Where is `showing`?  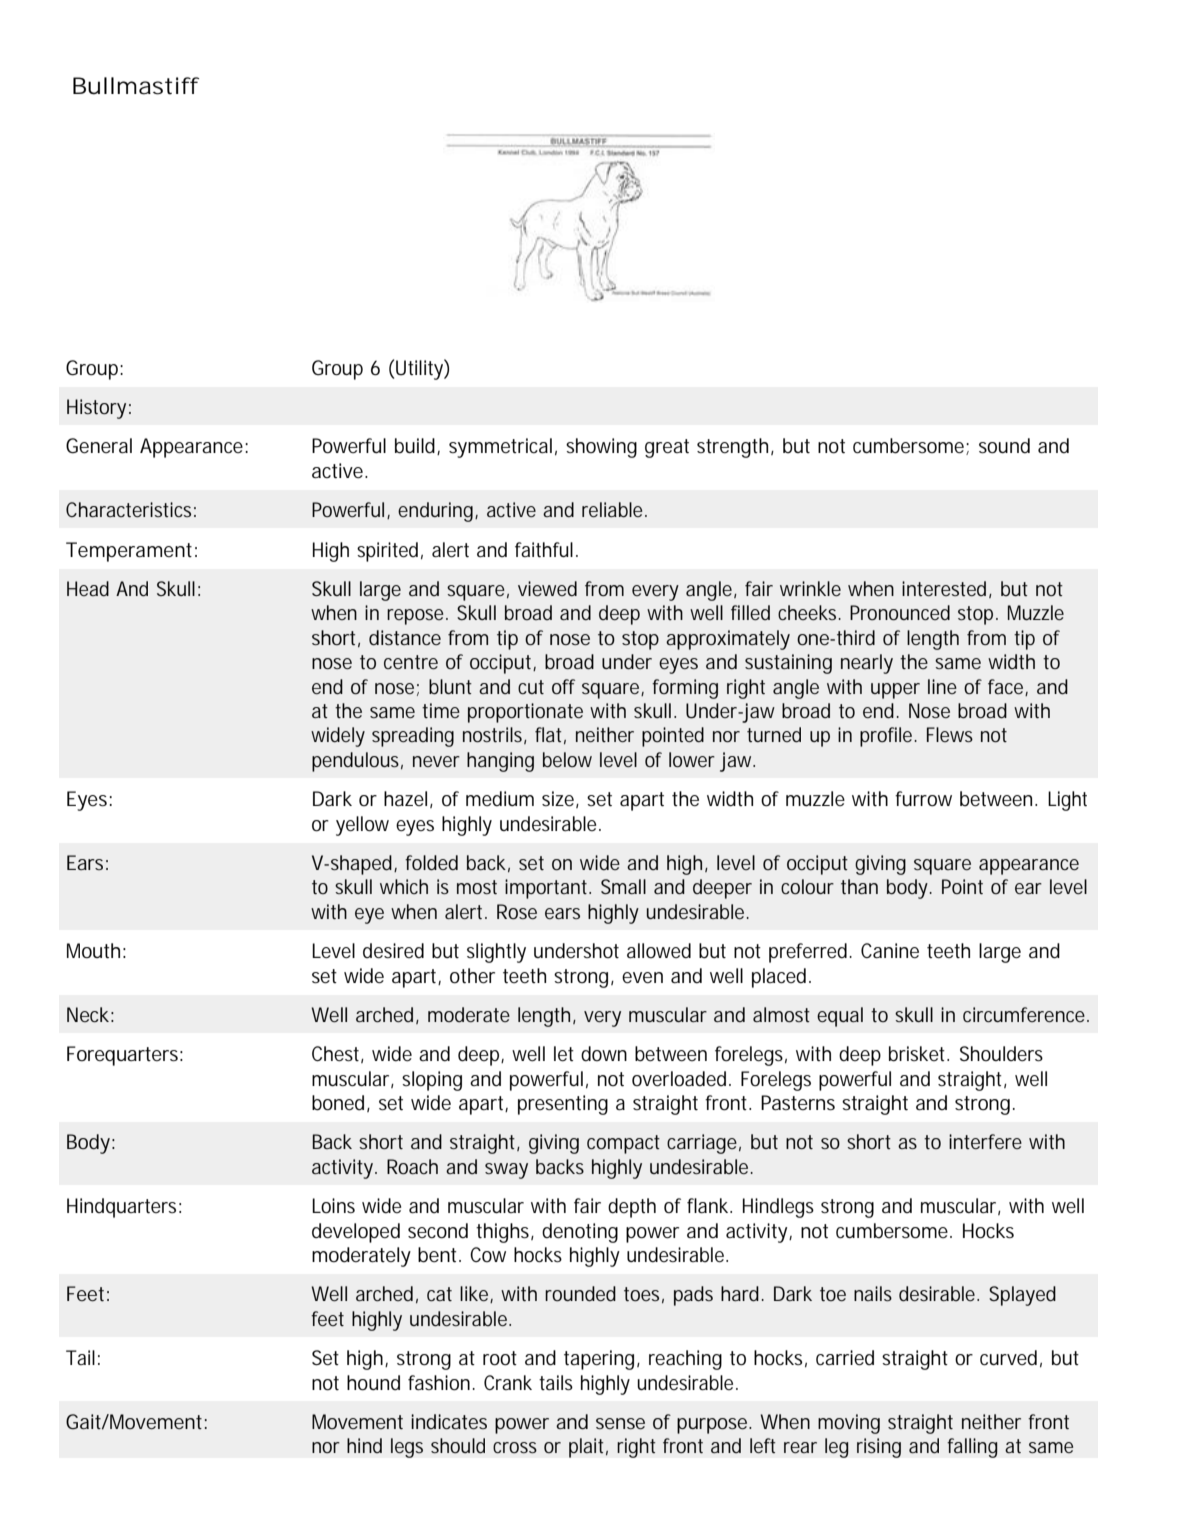
showing is located at coordinates (601, 448).
